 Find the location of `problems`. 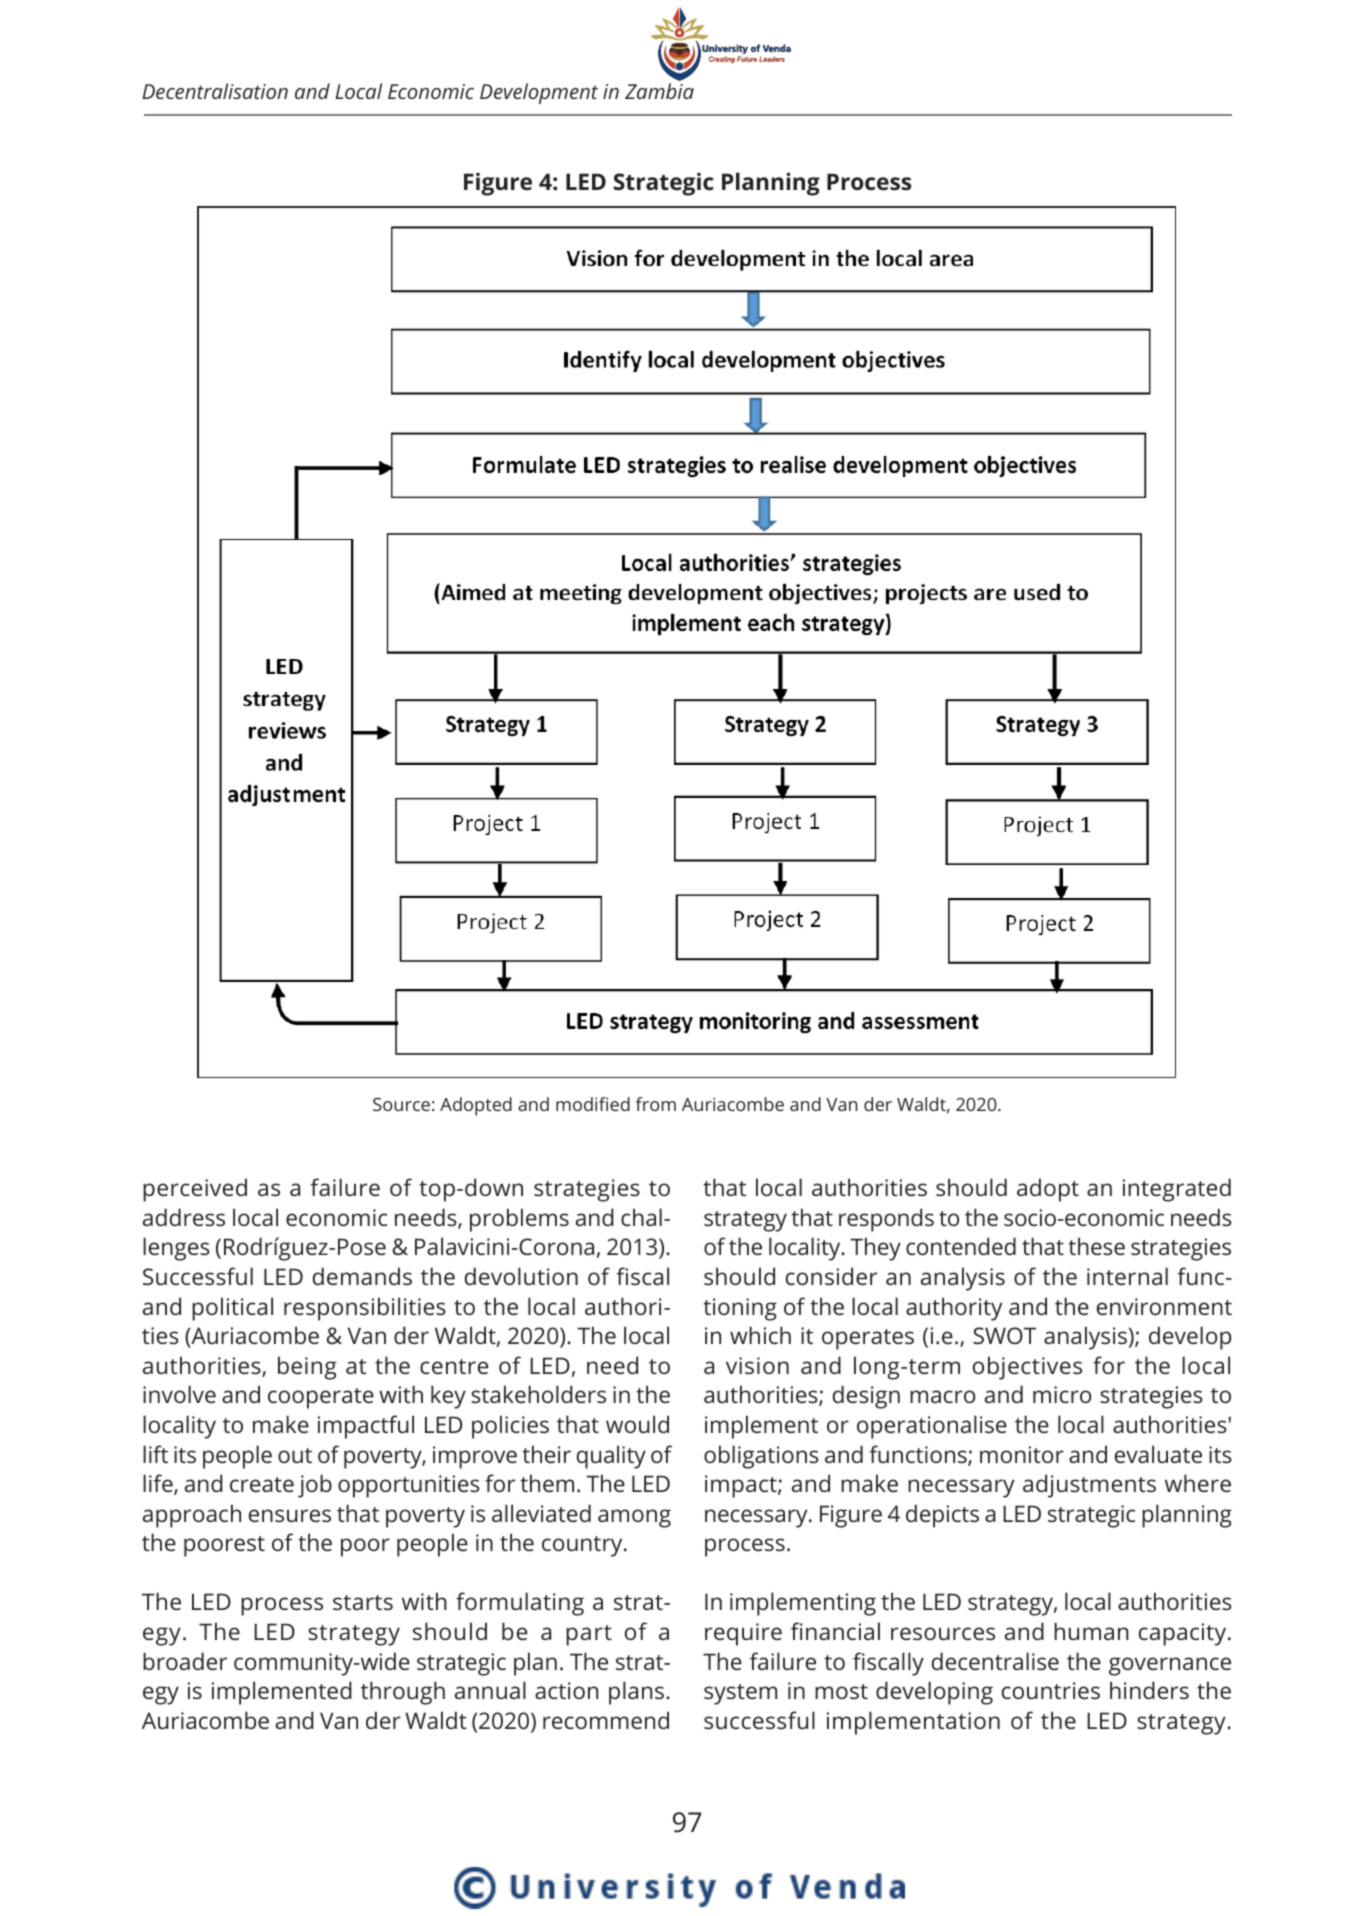

problems is located at coordinates (519, 1220).
